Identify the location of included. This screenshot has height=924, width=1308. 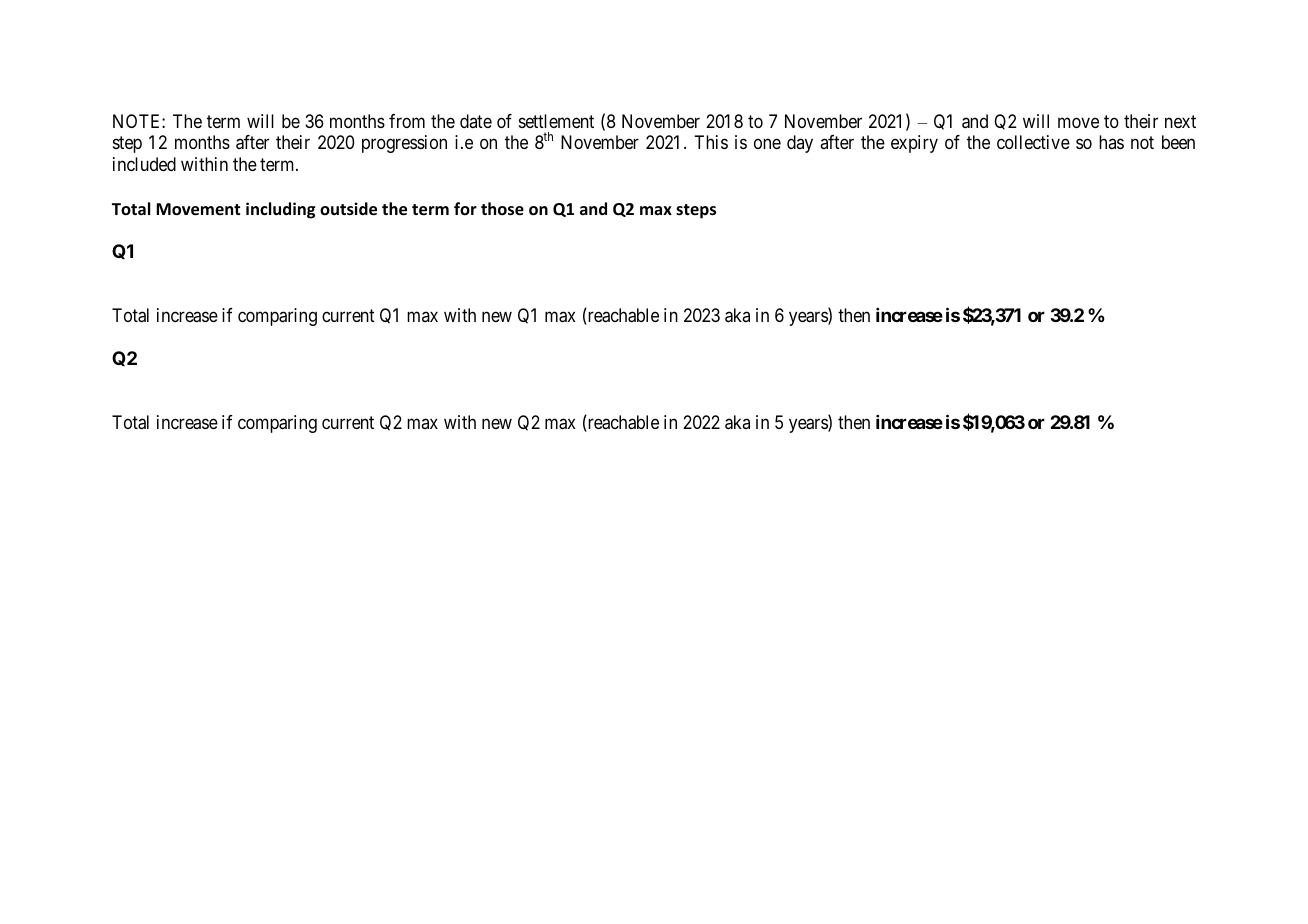
(144, 164).
